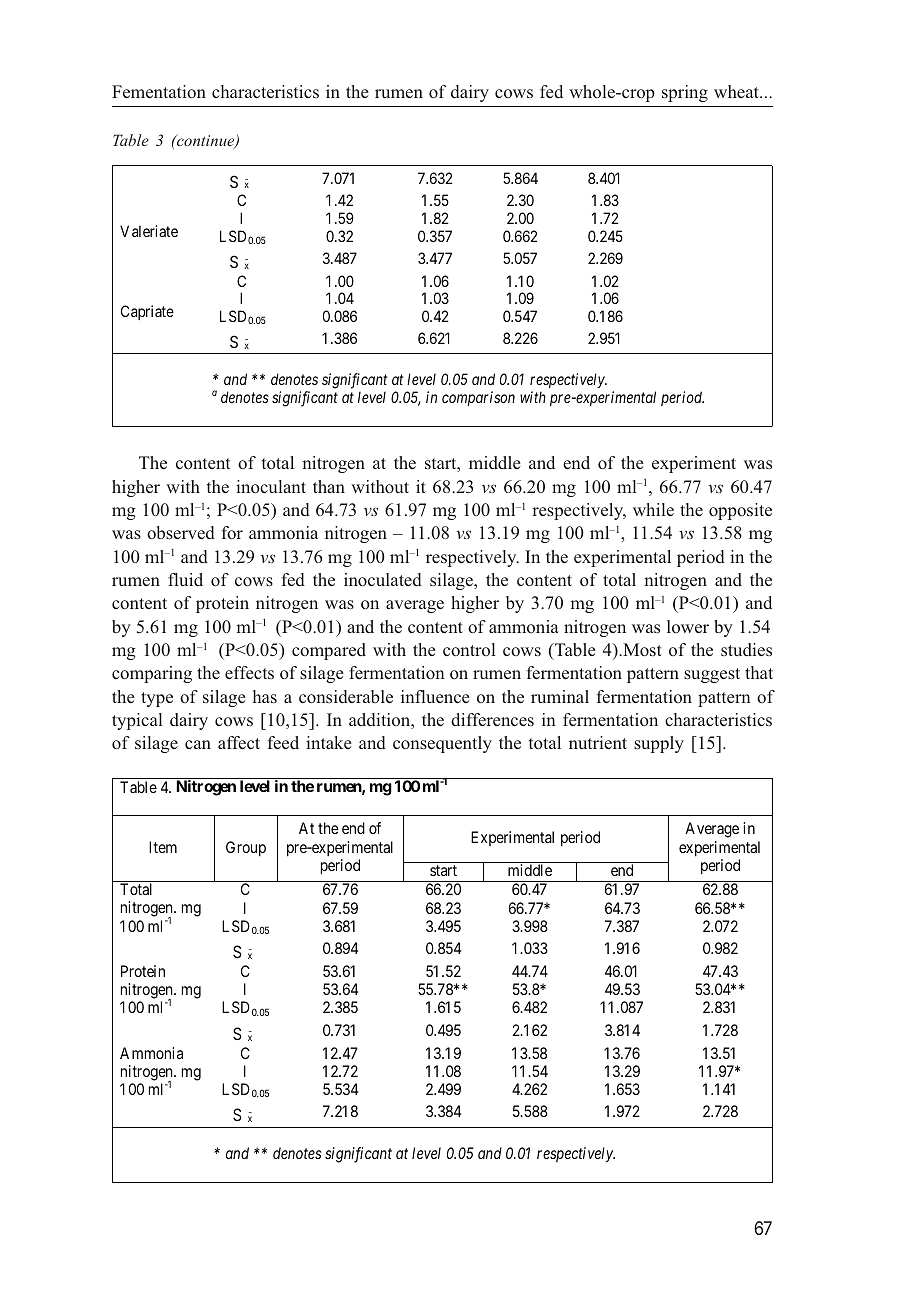 This screenshot has height=1316, width=906. What do you see at coordinates (246, 849) in the screenshot?
I see `Group` at bounding box center [246, 849].
